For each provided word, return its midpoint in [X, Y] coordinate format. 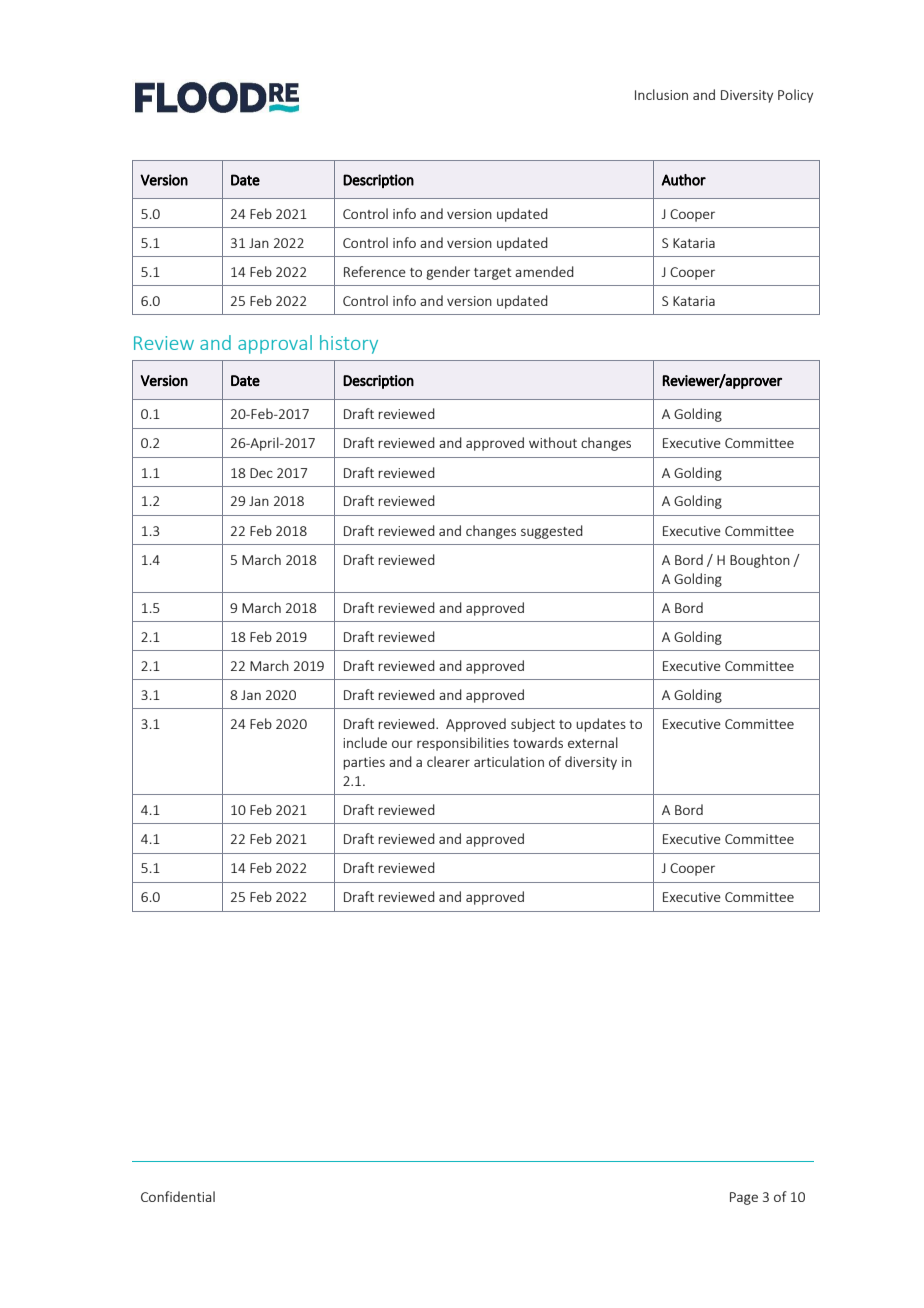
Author [683, 180]
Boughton [760, 561]
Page [744, 1198]
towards [538, 742]
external [593, 742]
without [553, 442]
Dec [261, 473]
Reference [375, 271]
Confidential [178, 1196]
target [493, 274]
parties [364, 763]
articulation [509, 761]
